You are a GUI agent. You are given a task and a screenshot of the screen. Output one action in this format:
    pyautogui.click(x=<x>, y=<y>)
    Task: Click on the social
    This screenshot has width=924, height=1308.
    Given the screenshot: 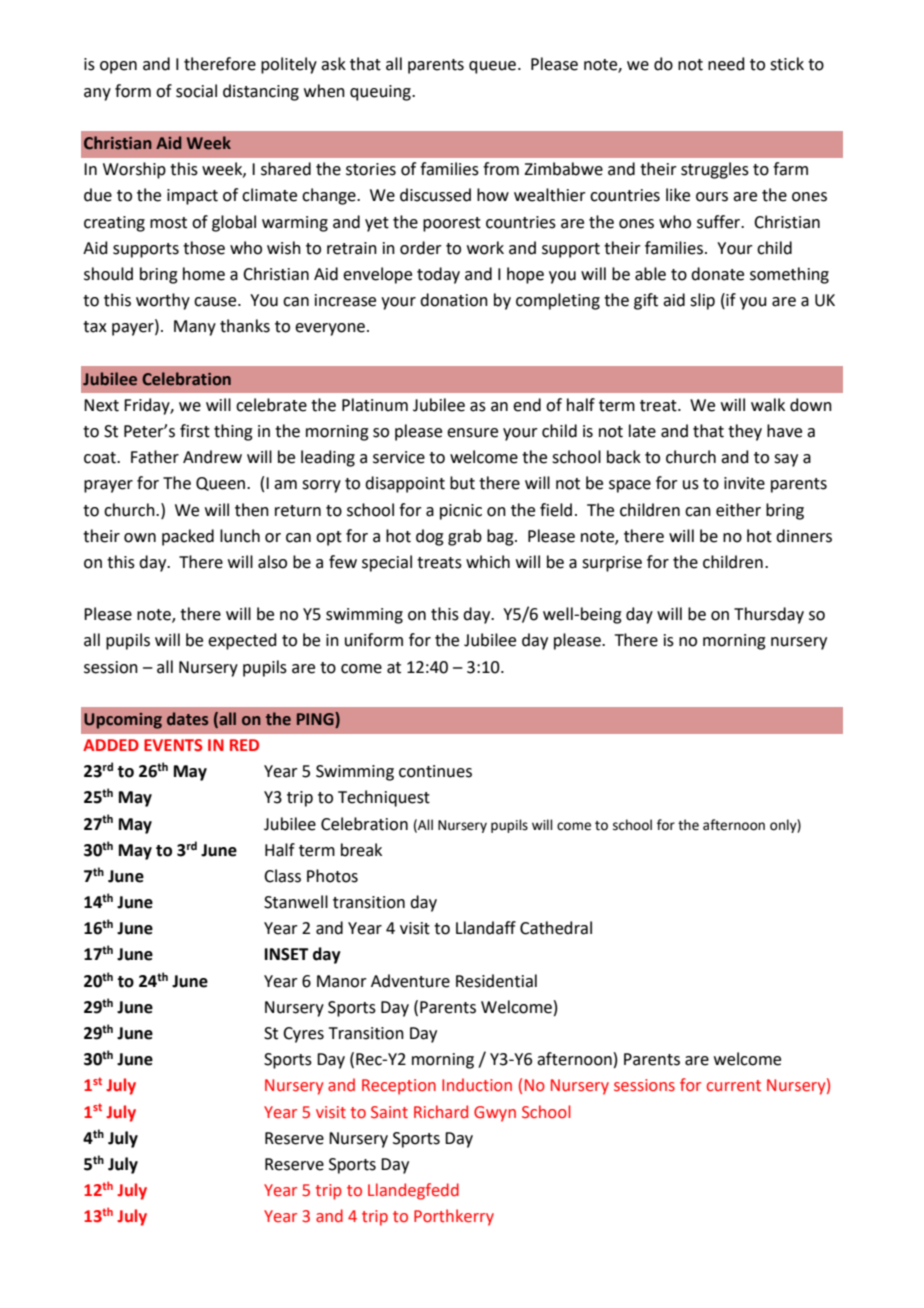 What is the action you would take?
    pyautogui.click(x=196, y=91)
